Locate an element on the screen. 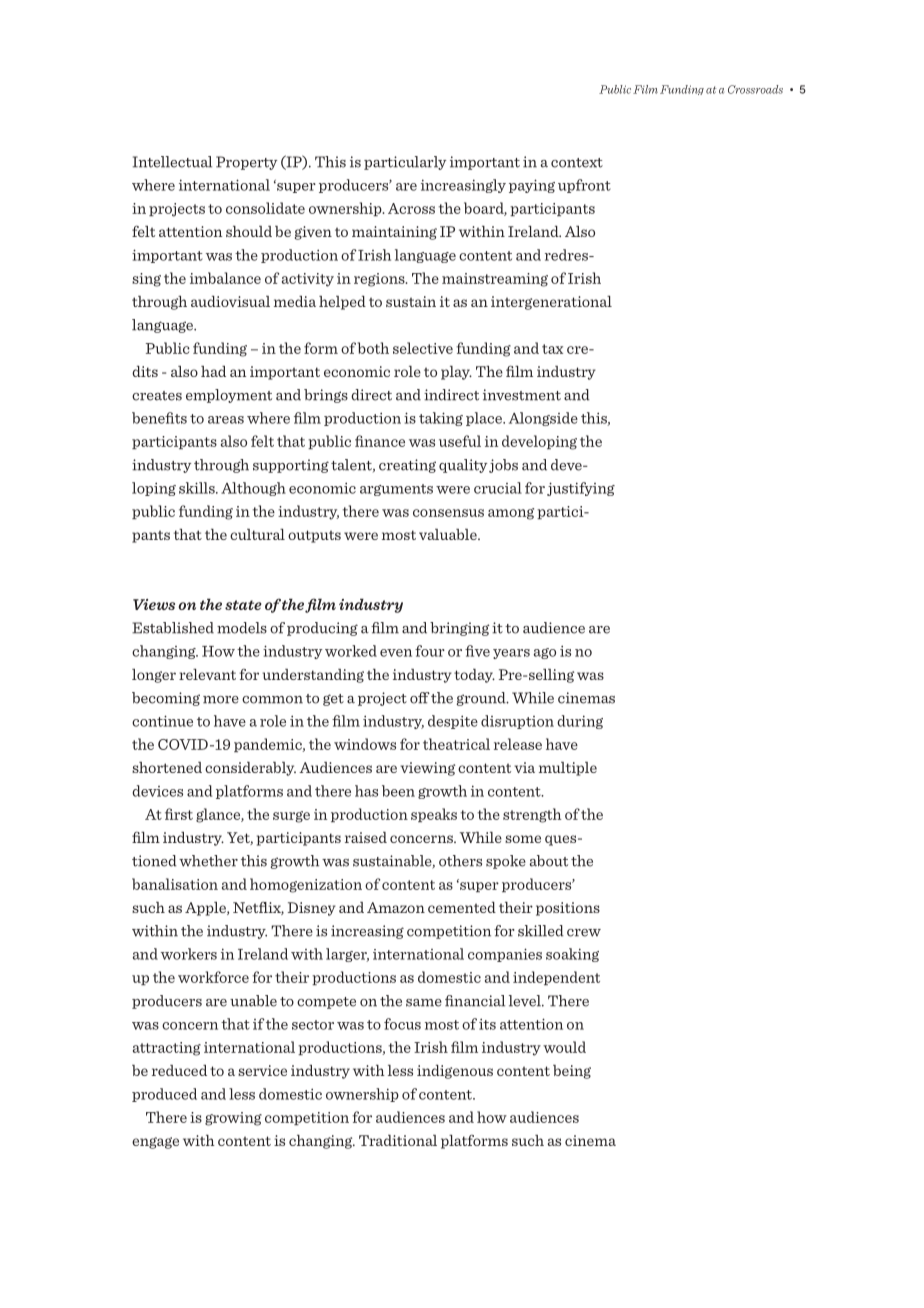 This screenshot has height=1308, width=924. Property is located at coordinates (246, 163).
